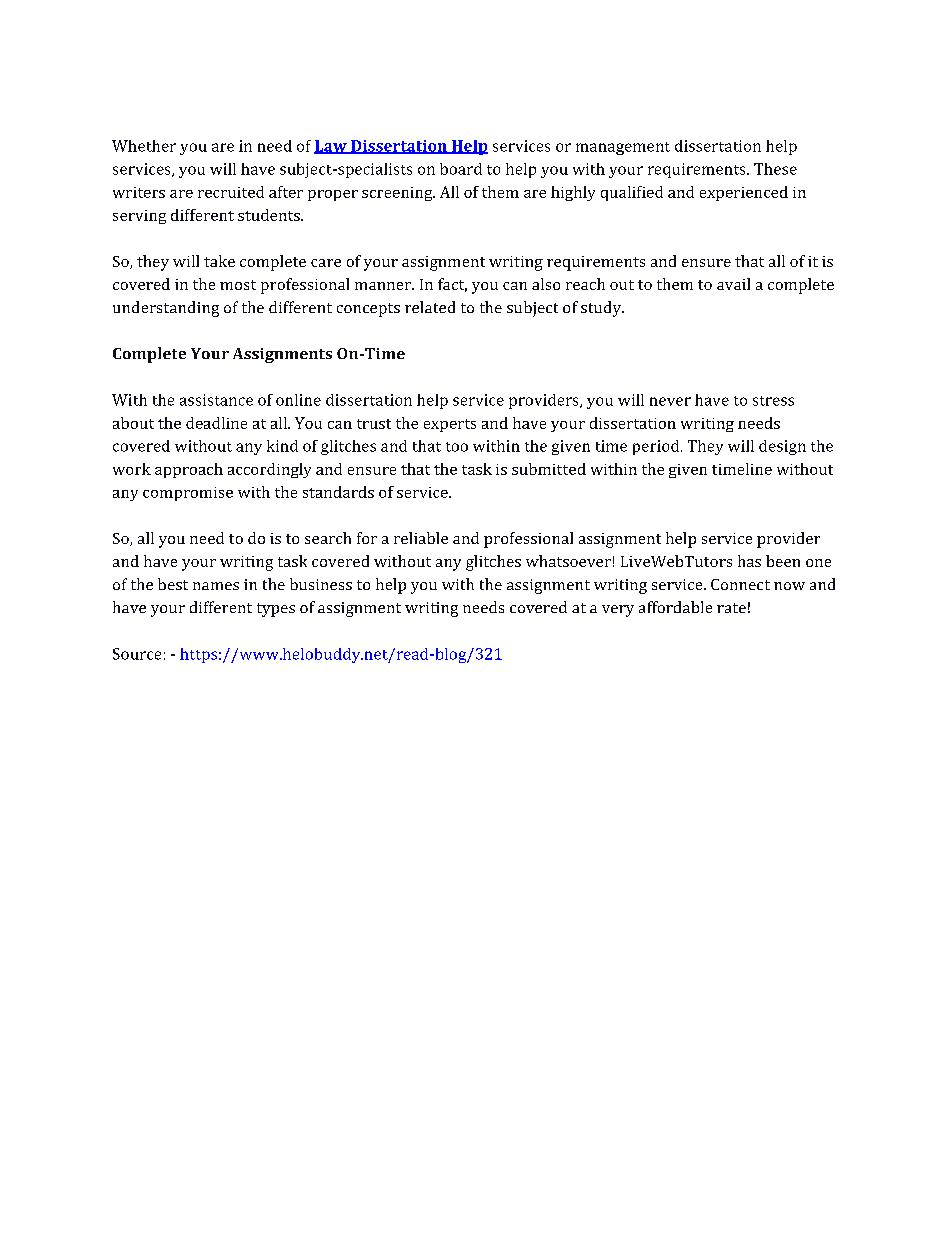 The width and height of the screenshot is (952, 1233). I want to click on Whether, so click(144, 146).
